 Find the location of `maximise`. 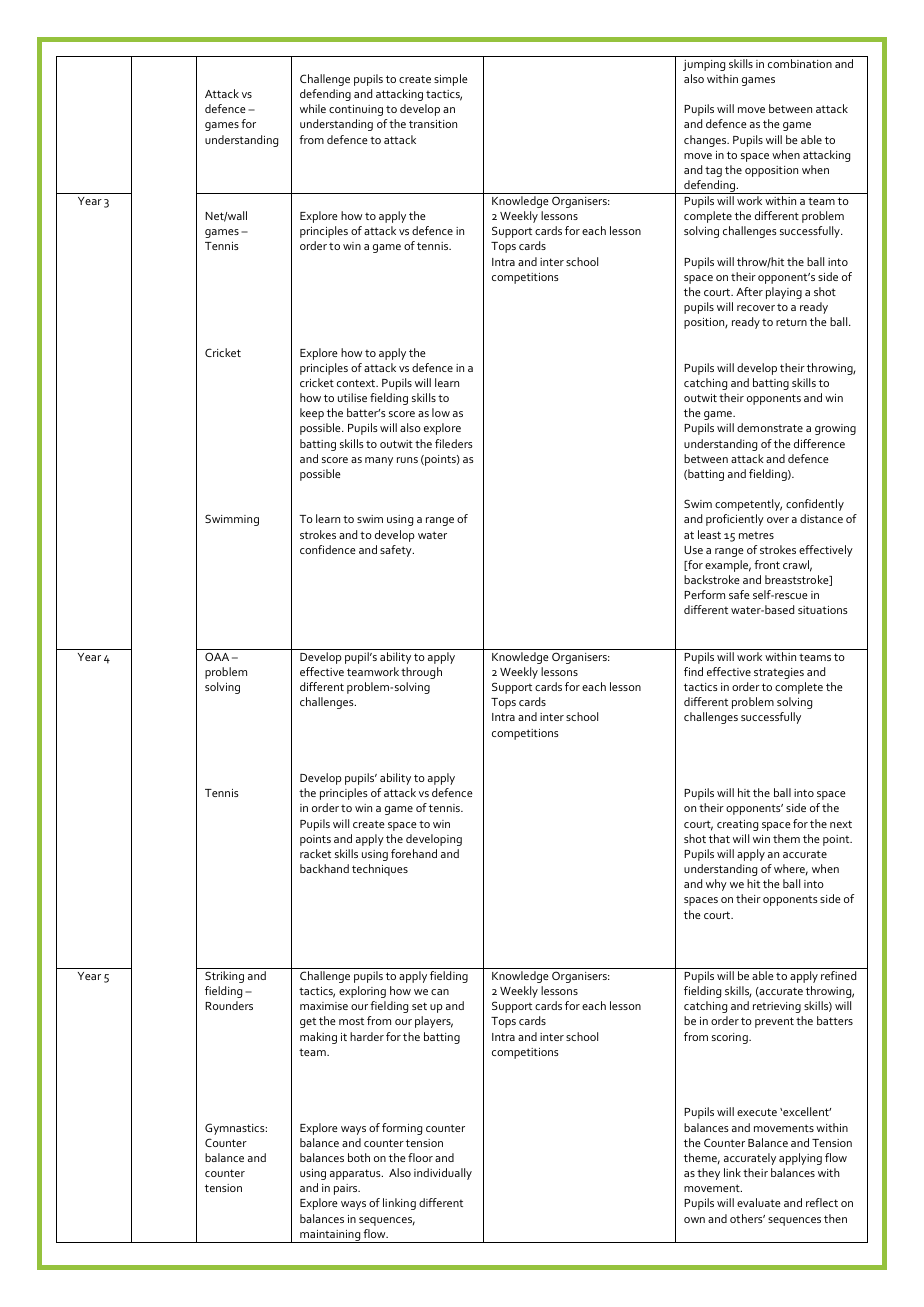

maximise is located at coordinates (324, 1006).
